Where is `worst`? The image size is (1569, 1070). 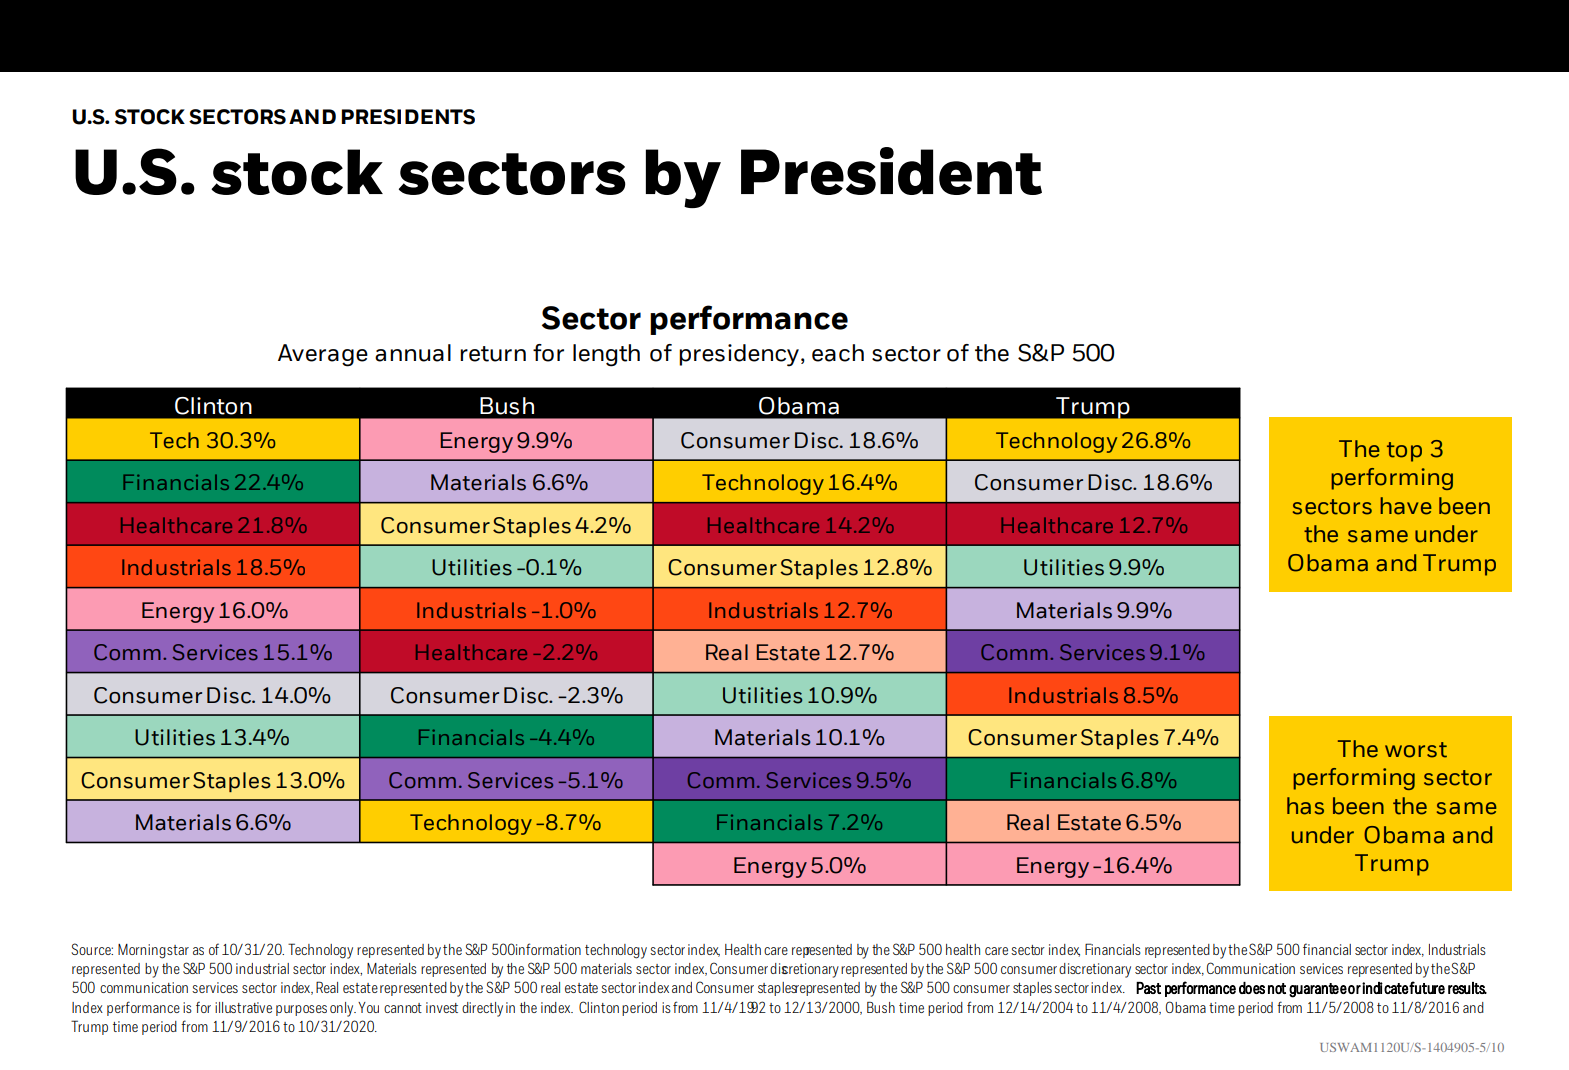
worst is located at coordinates (1416, 750).
